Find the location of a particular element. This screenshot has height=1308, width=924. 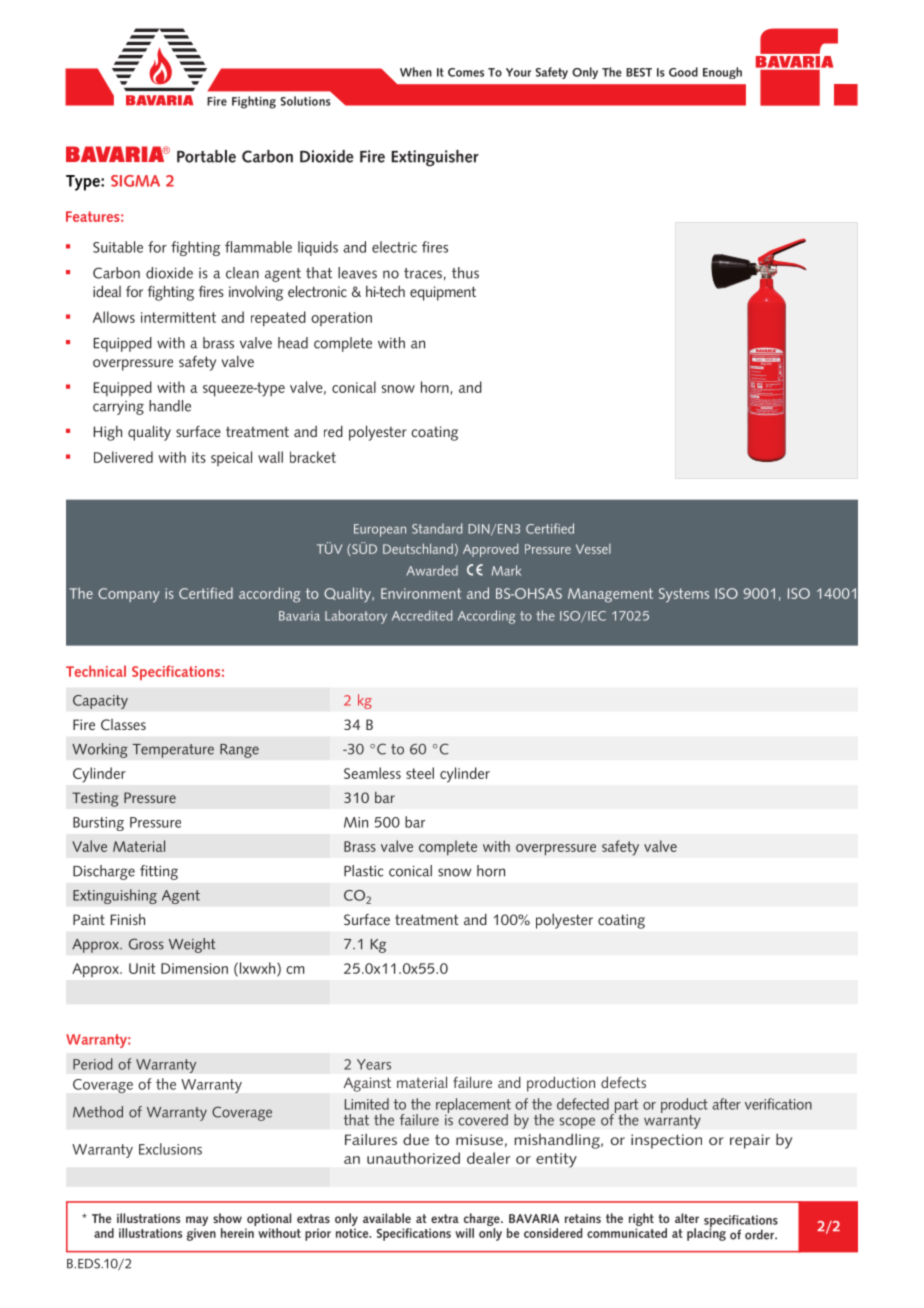

Good is located at coordinates (683, 72).
